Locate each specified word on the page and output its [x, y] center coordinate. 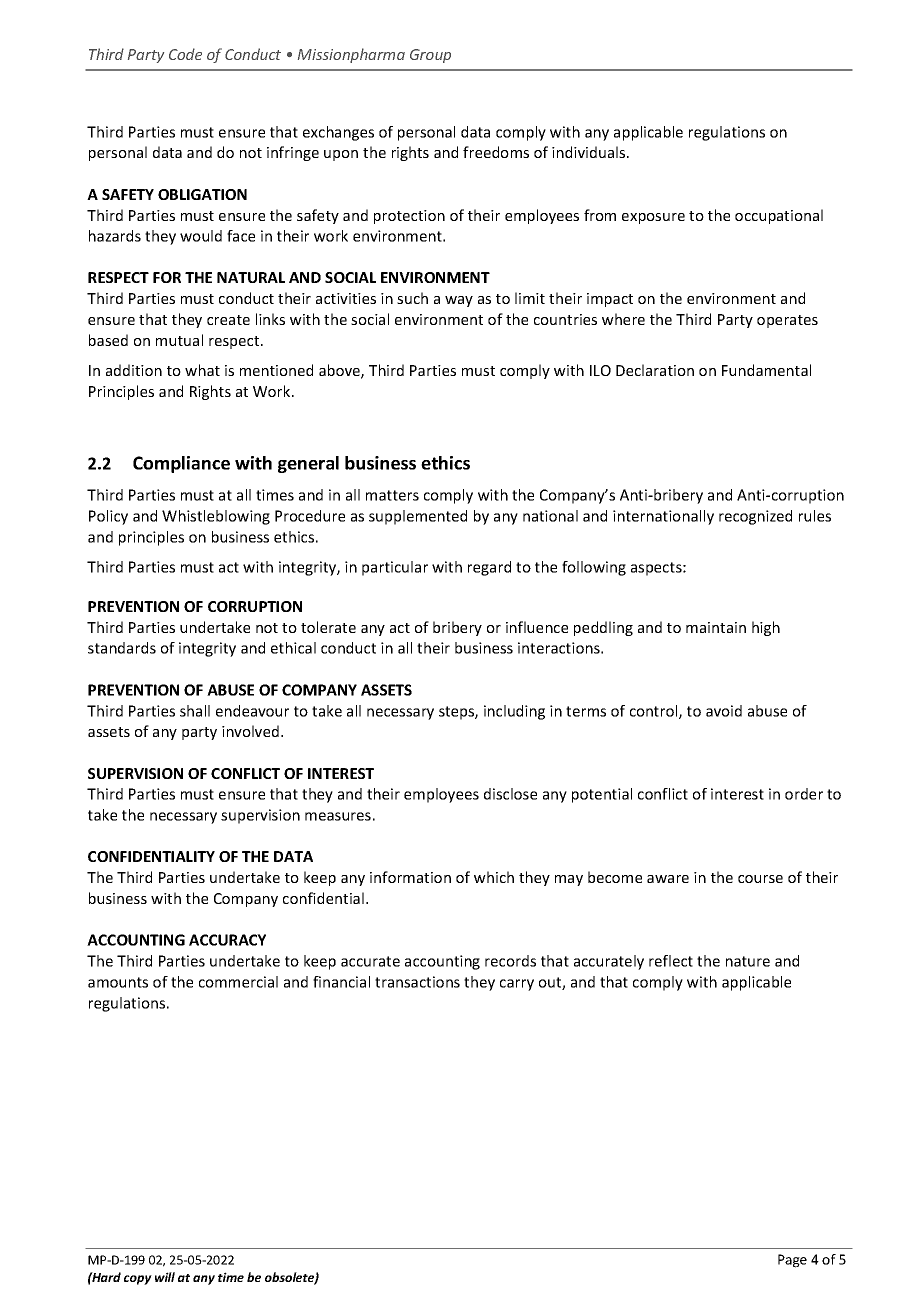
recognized [755, 517]
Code [185, 54]
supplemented [418, 517]
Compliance [181, 464]
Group [430, 56]
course [760, 879]
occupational [779, 216]
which [494, 877]
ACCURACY [227, 940]
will [165, 1277]
